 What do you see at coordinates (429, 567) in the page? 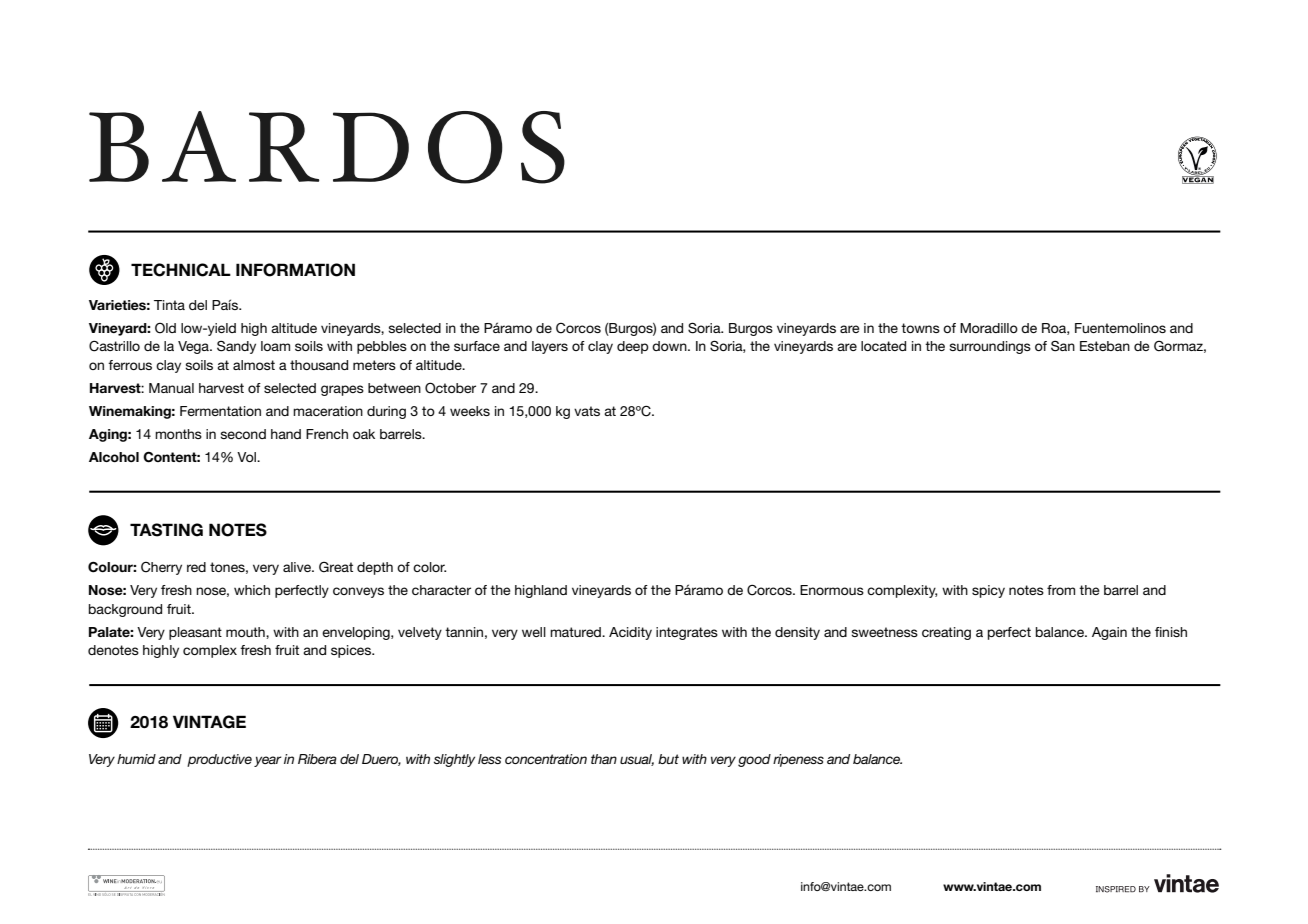
I see `color` at bounding box center [429, 567].
